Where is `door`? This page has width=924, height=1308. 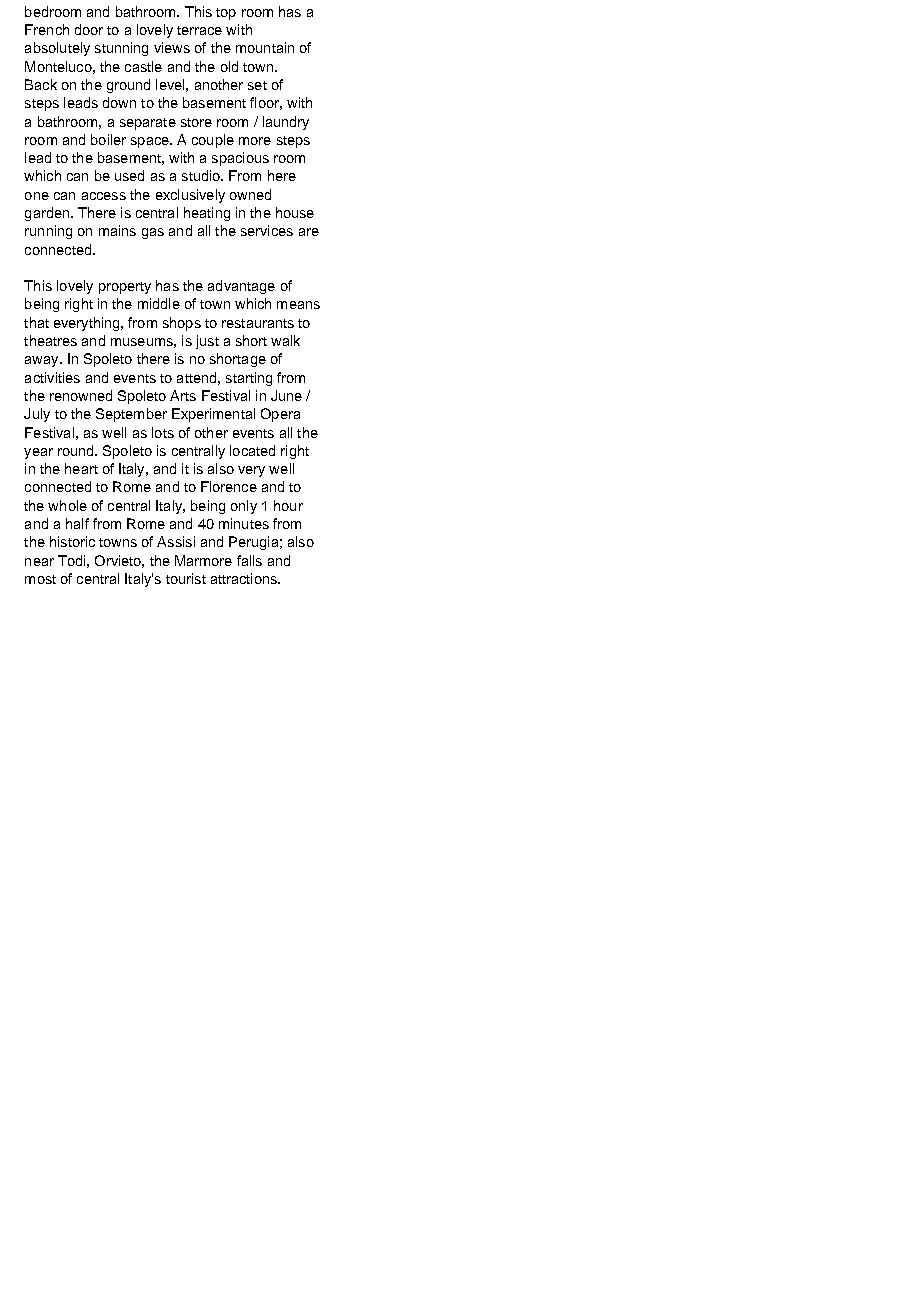 door is located at coordinates (89, 29).
